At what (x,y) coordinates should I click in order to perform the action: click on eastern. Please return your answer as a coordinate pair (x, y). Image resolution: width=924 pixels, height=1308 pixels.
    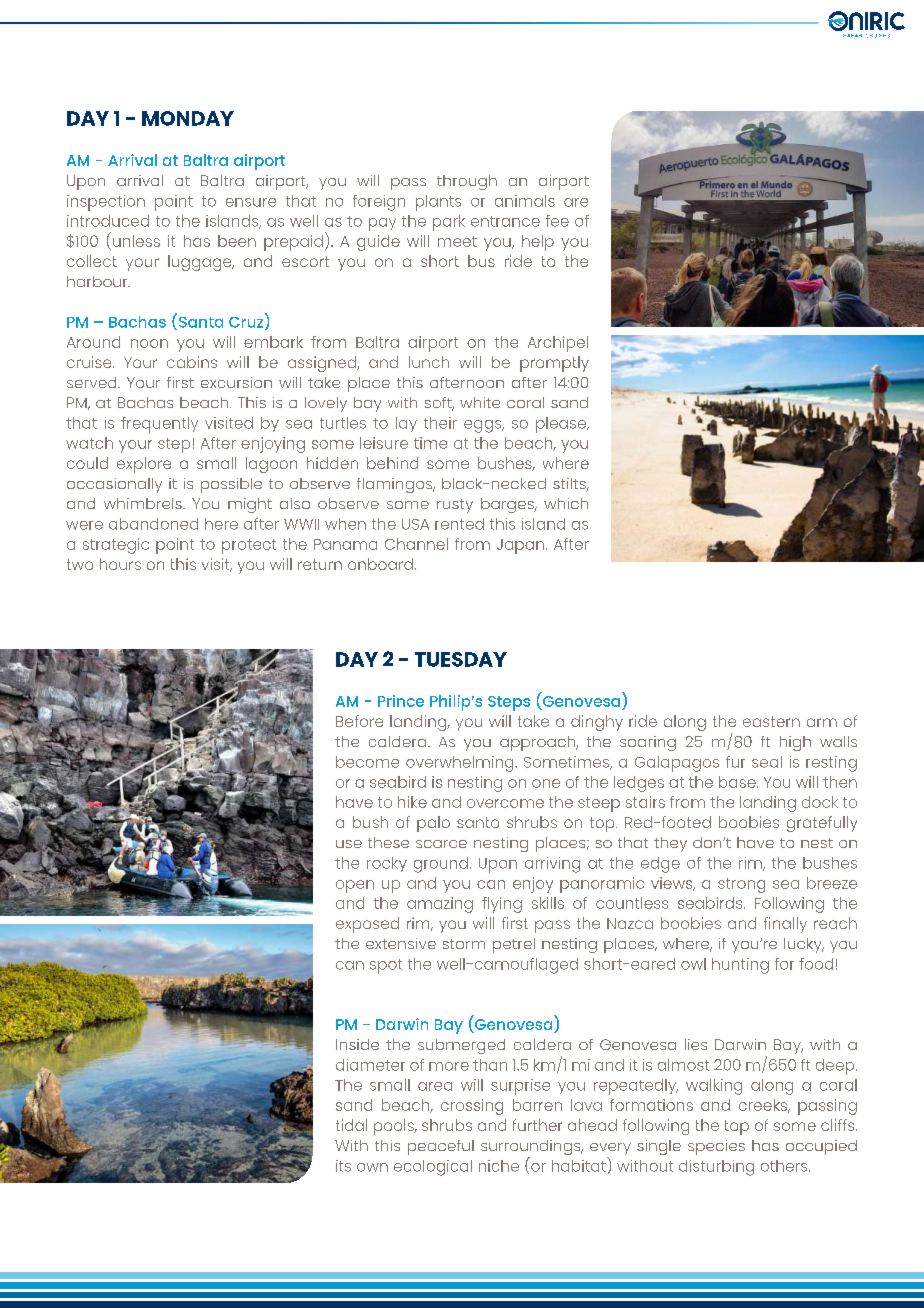
    Looking at the image, I should click on (771, 721).
